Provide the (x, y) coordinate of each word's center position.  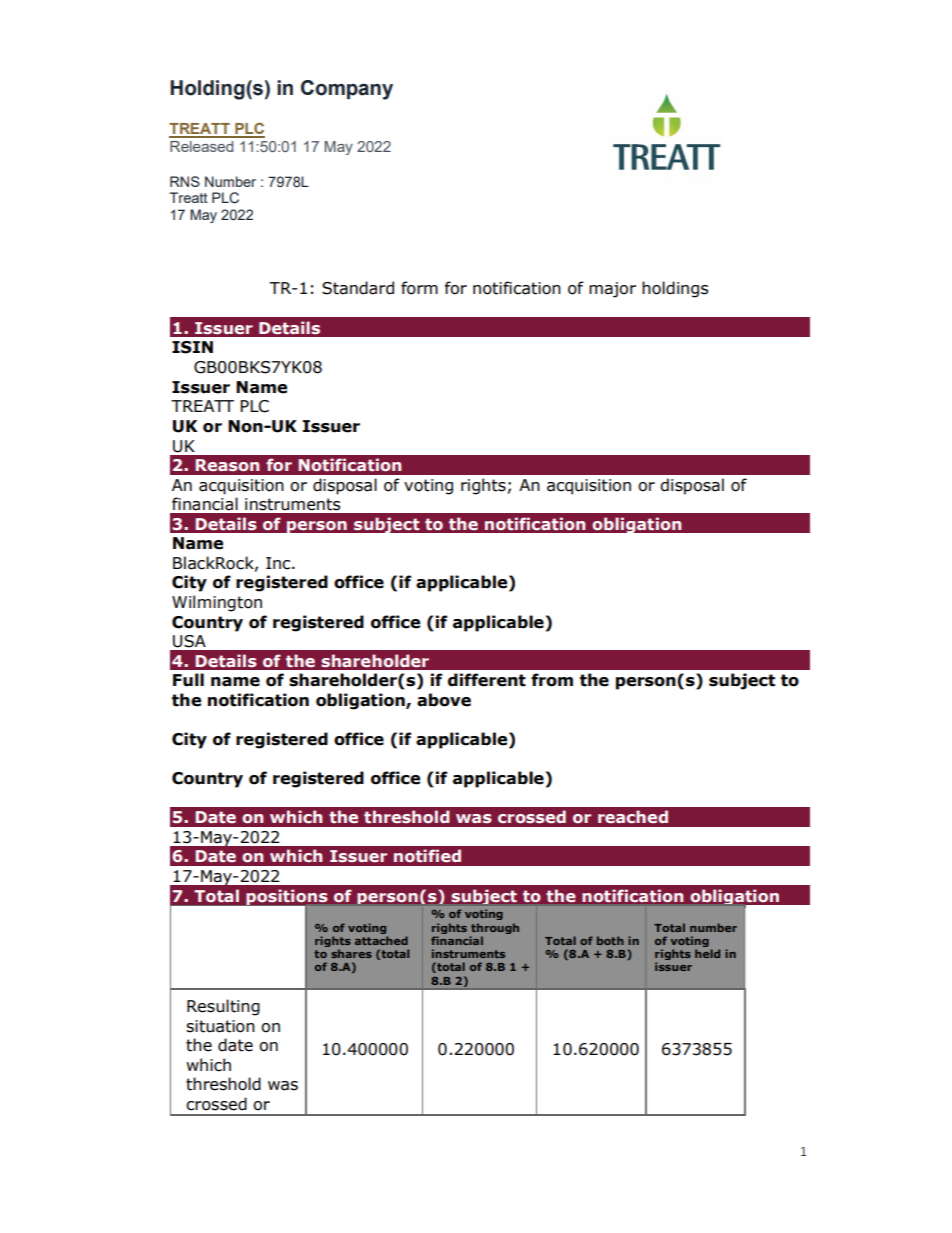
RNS (185, 181)
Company (347, 90)
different (487, 680)
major (612, 290)
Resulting (223, 1007)
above (444, 700)
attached (381, 940)
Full (188, 680)
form (419, 288)
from (552, 680)
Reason (227, 465)
